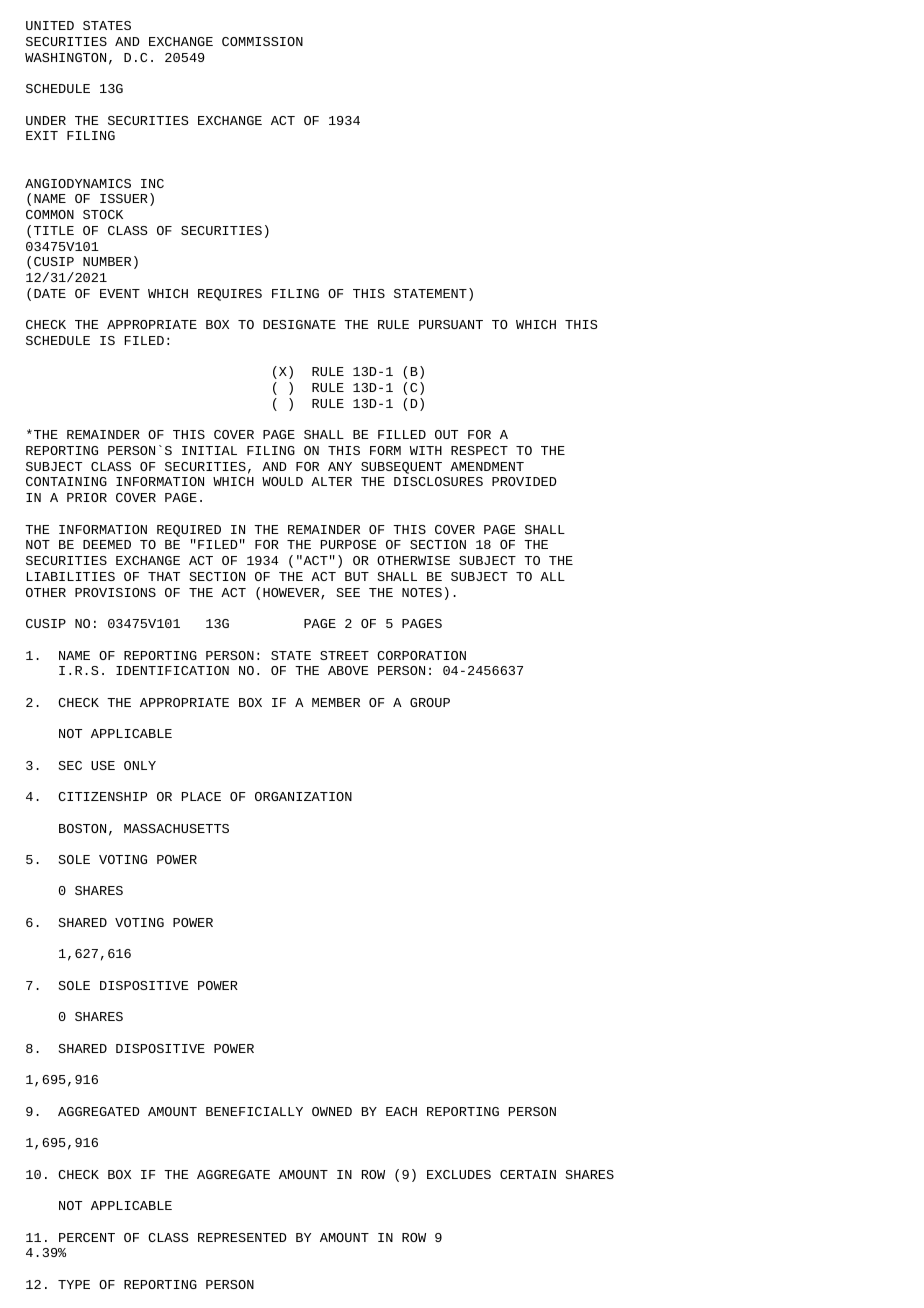 This screenshot has height=1308, width=924. I want to click on CORPORATION, so click(421, 655).
